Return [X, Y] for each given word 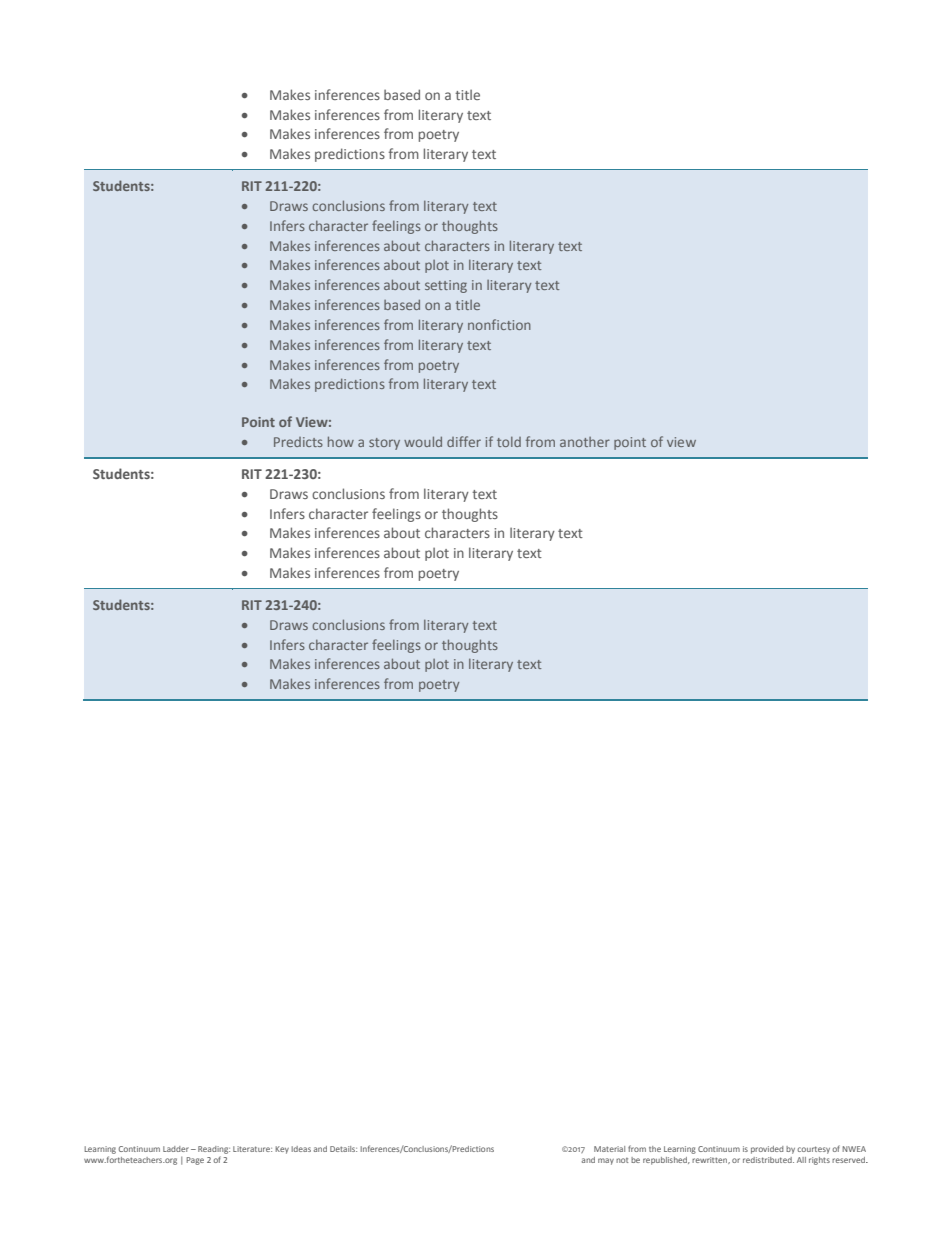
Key [282, 1150]
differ [464, 441]
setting [446, 286]
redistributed [768, 1160]
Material [609, 1149]
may [606, 1161]
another [585, 442]
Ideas [301, 1149]
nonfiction [499, 324]
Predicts [298, 442]
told [509, 442]
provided [767, 1150]
